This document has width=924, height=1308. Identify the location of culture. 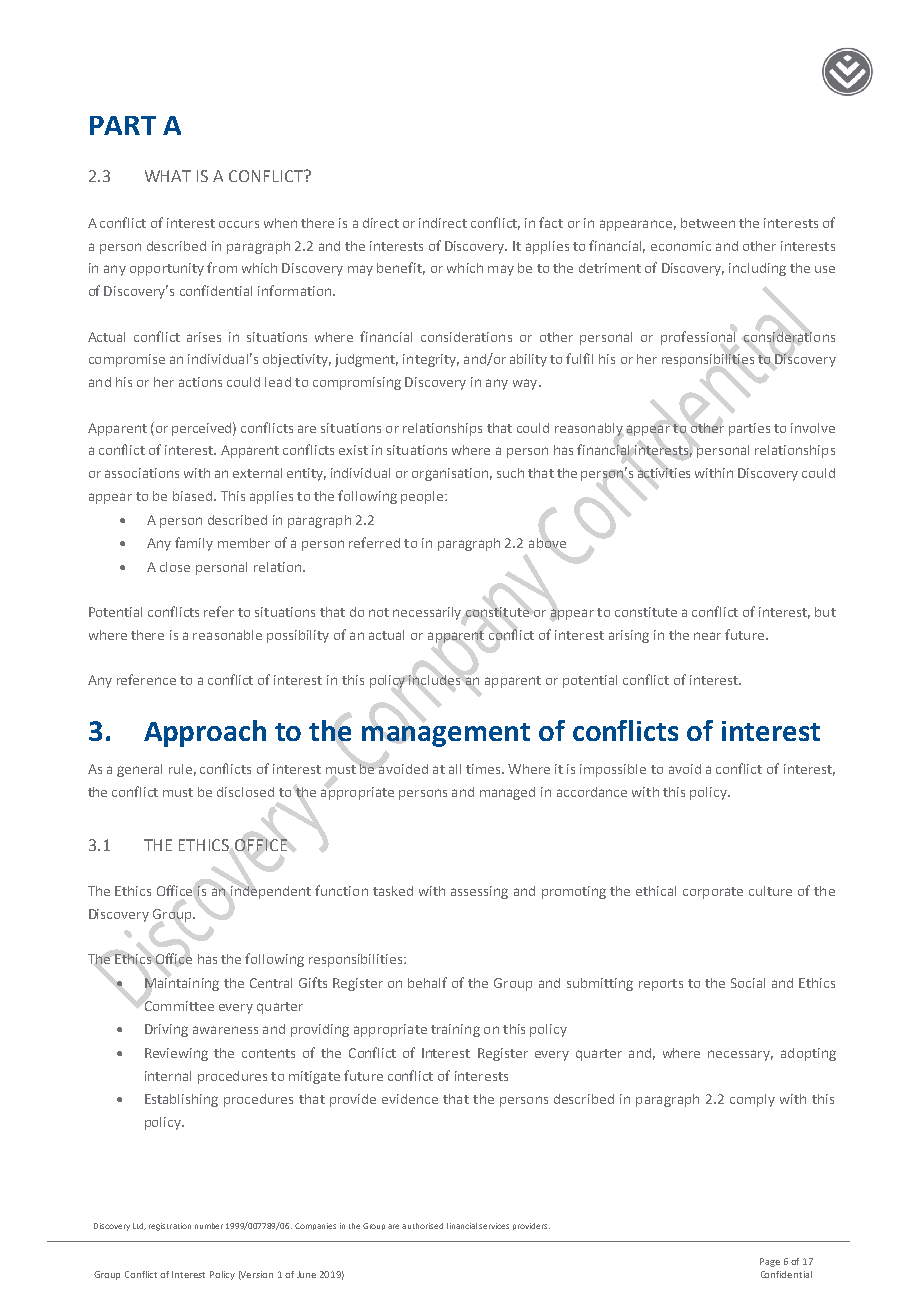
(770, 891).
